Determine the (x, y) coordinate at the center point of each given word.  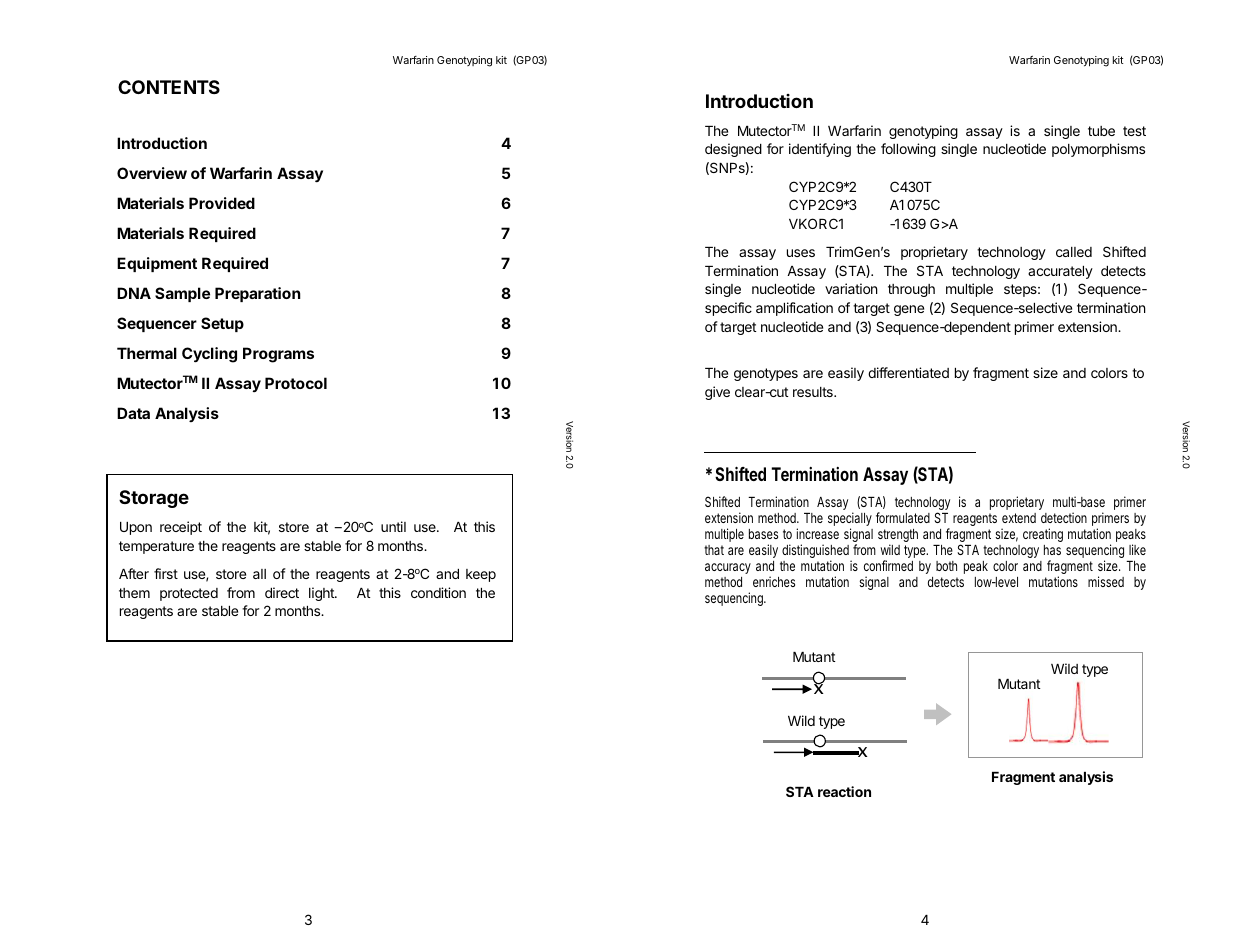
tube (1101, 131)
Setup (222, 324)
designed (733, 150)
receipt (181, 528)
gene (909, 310)
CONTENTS (169, 87)
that (714, 550)
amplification (794, 309)
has (1052, 550)
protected (189, 594)
